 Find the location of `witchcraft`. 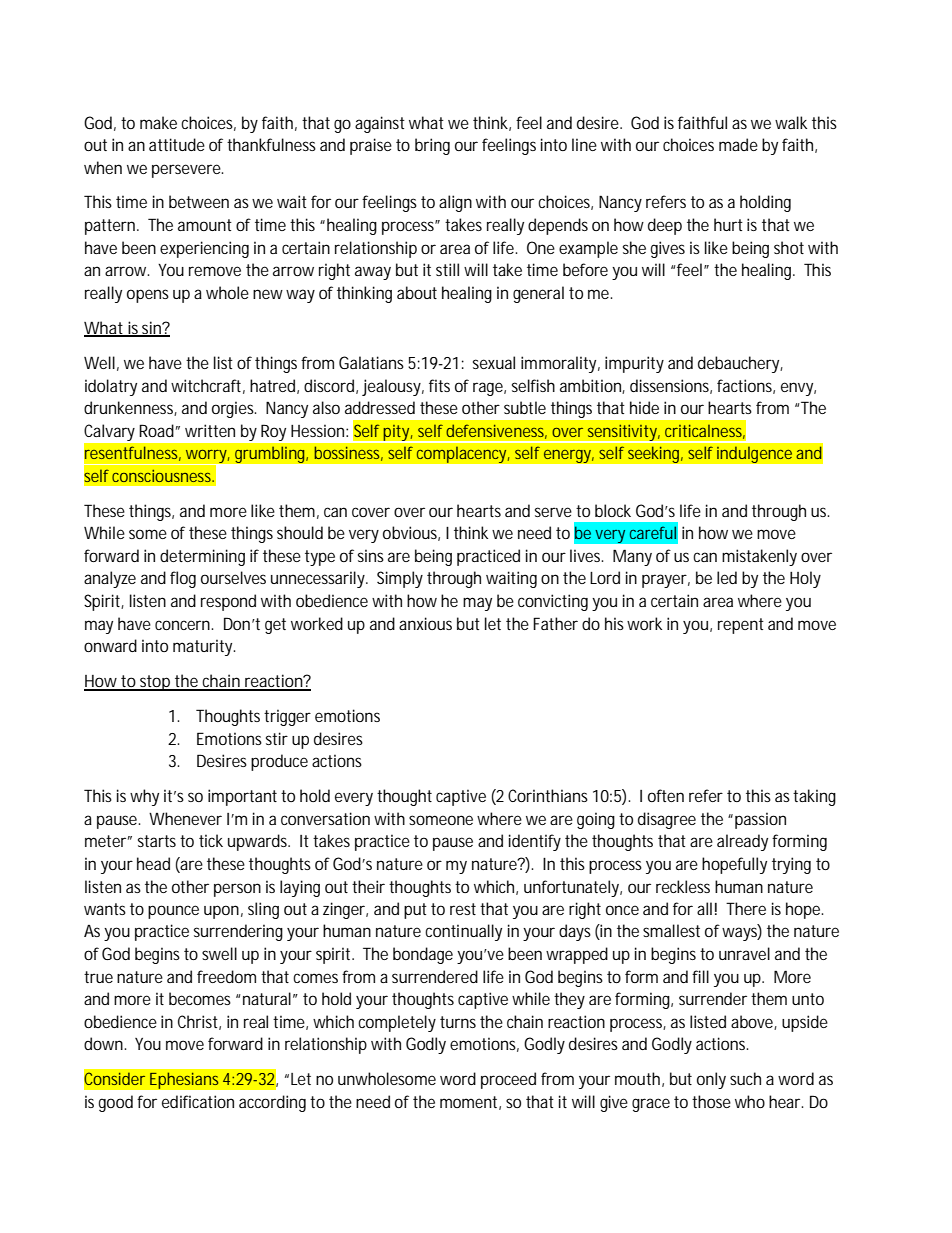

witchcraft is located at coordinates (206, 385).
